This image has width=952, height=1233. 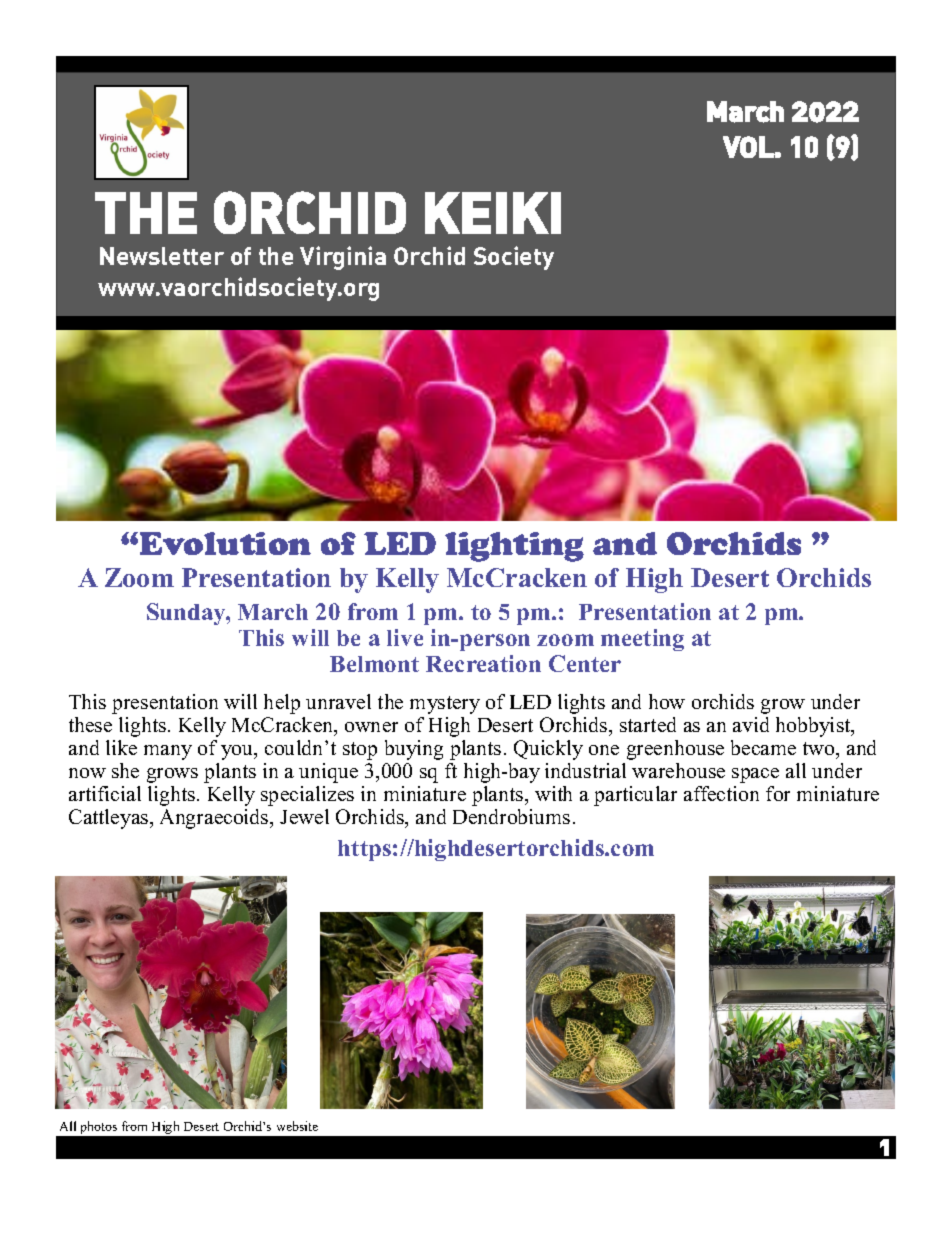 What do you see at coordinates (162, 256) in the image?
I see `Newsletter` at bounding box center [162, 256].
